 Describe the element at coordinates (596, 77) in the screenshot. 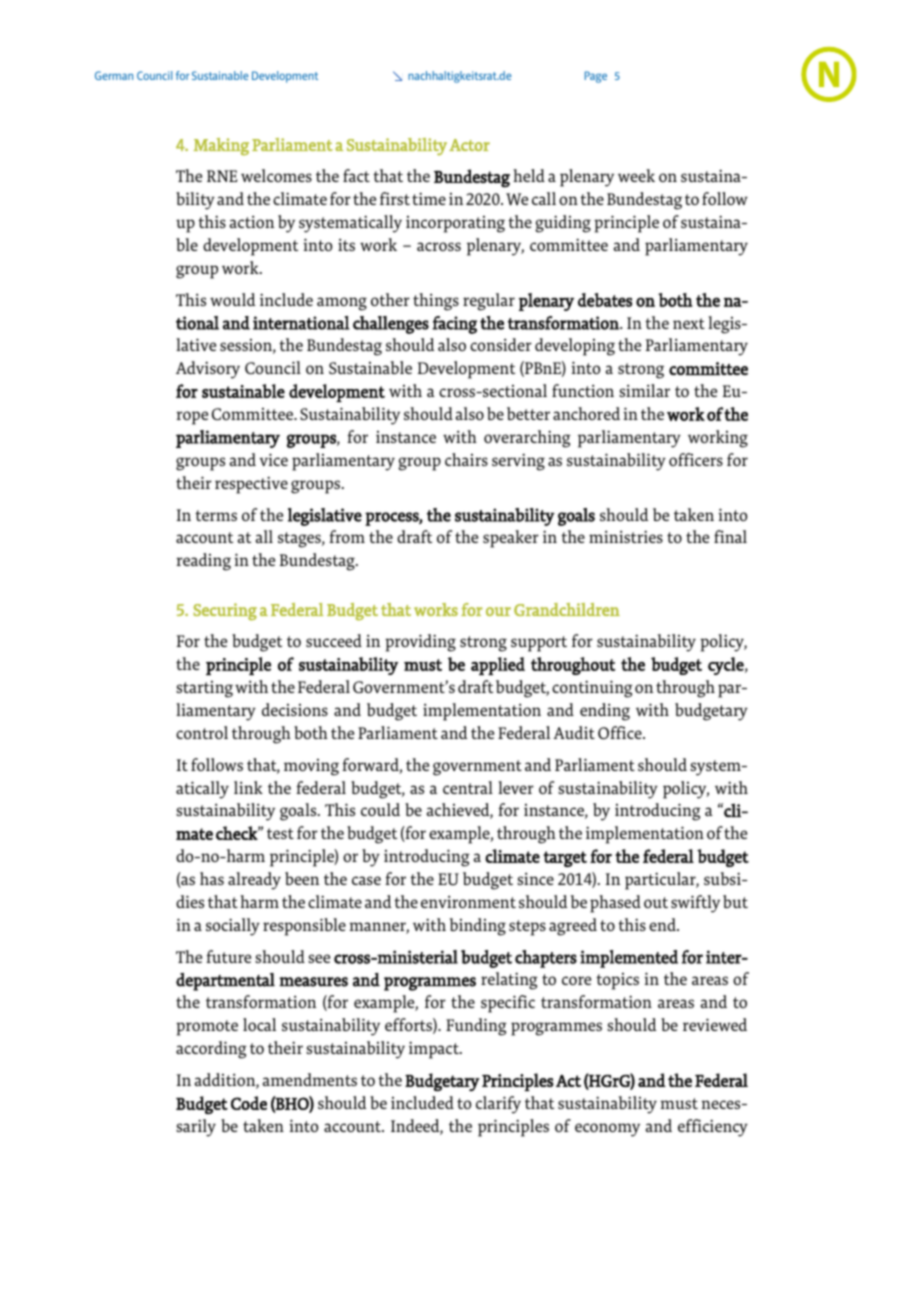

I see `Page` at that location.
